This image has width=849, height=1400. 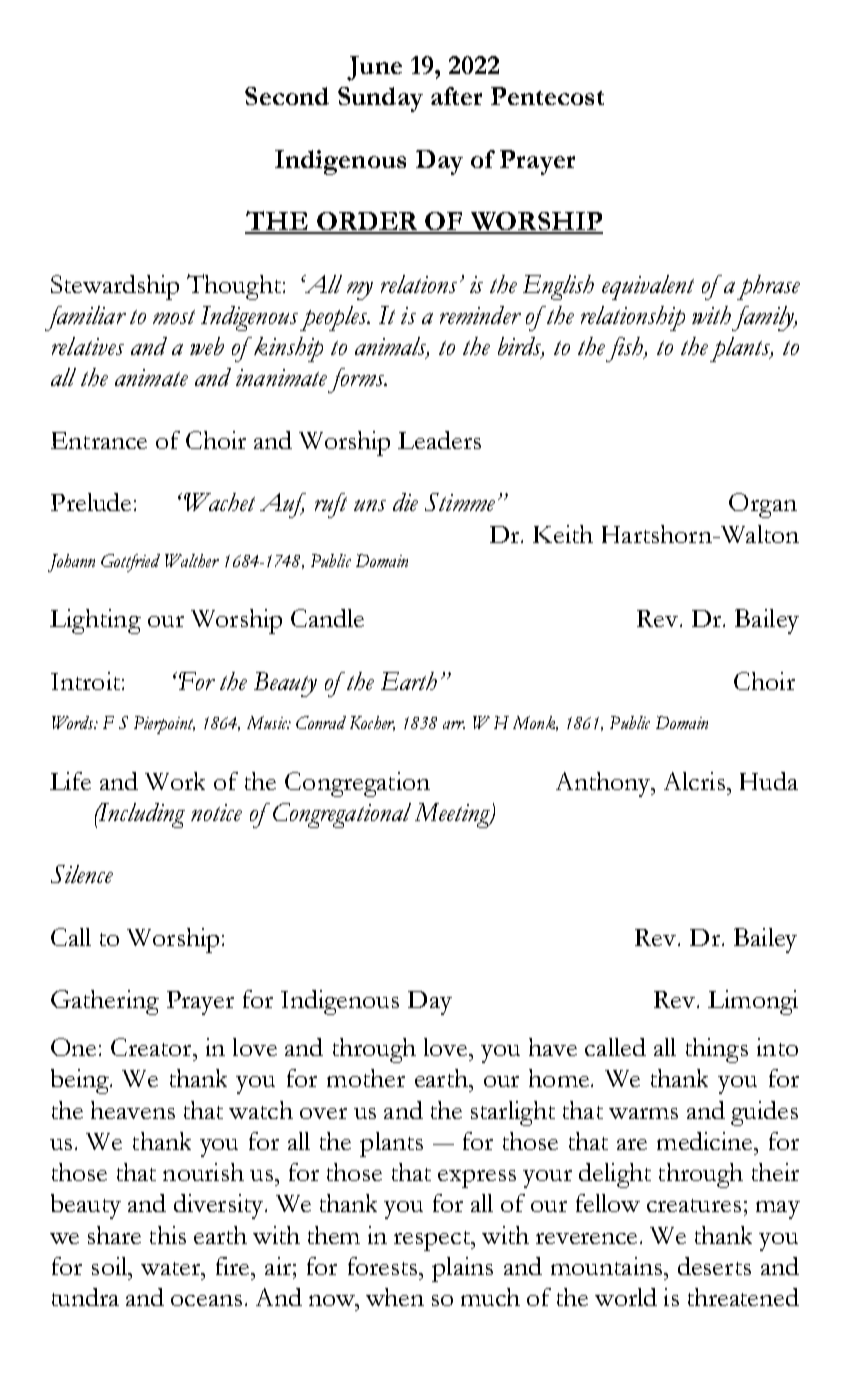 I want to click on after, so click(x=456, y=96).
